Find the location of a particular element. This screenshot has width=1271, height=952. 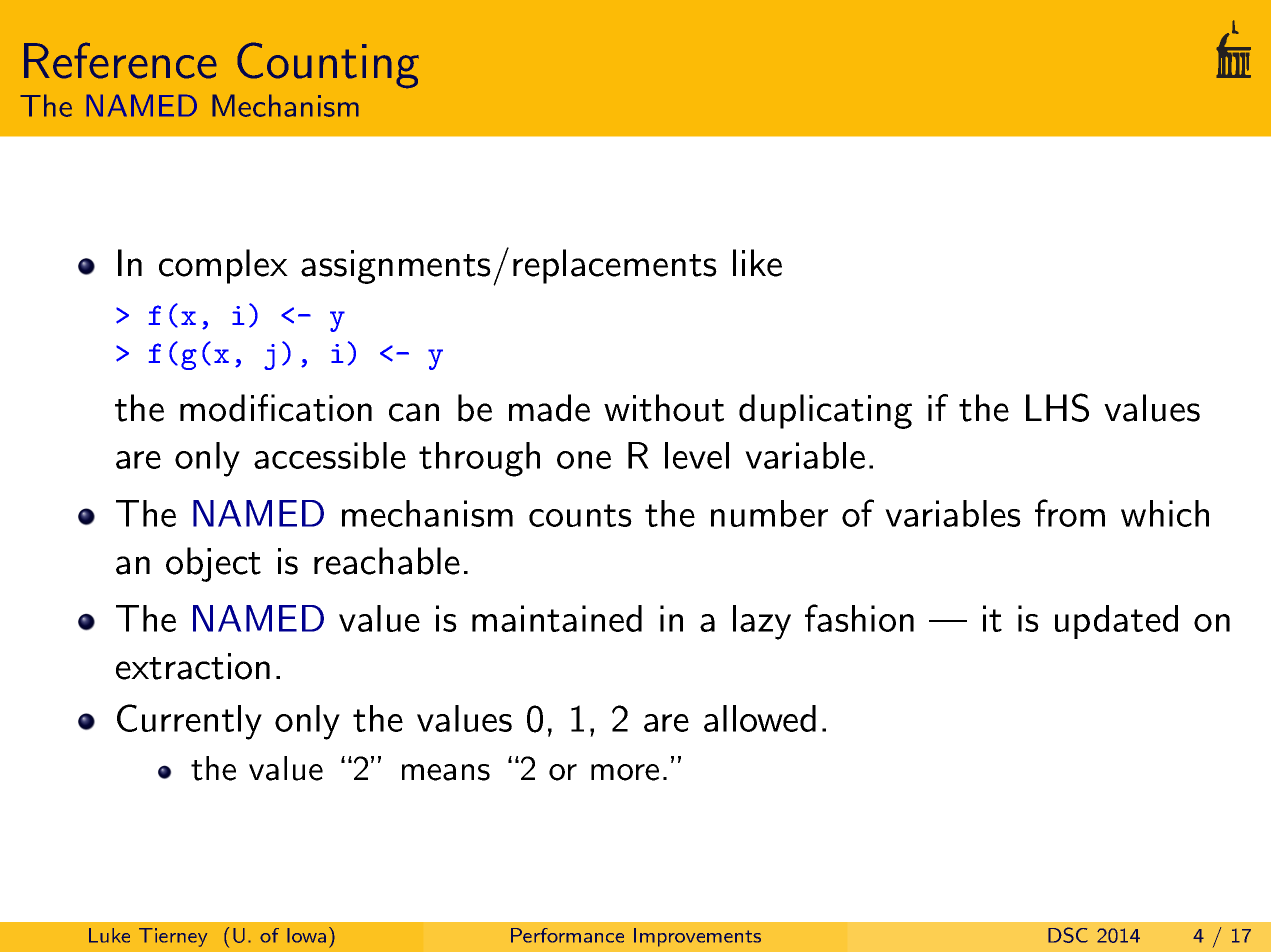

like is located at coordinates (757, 263).
